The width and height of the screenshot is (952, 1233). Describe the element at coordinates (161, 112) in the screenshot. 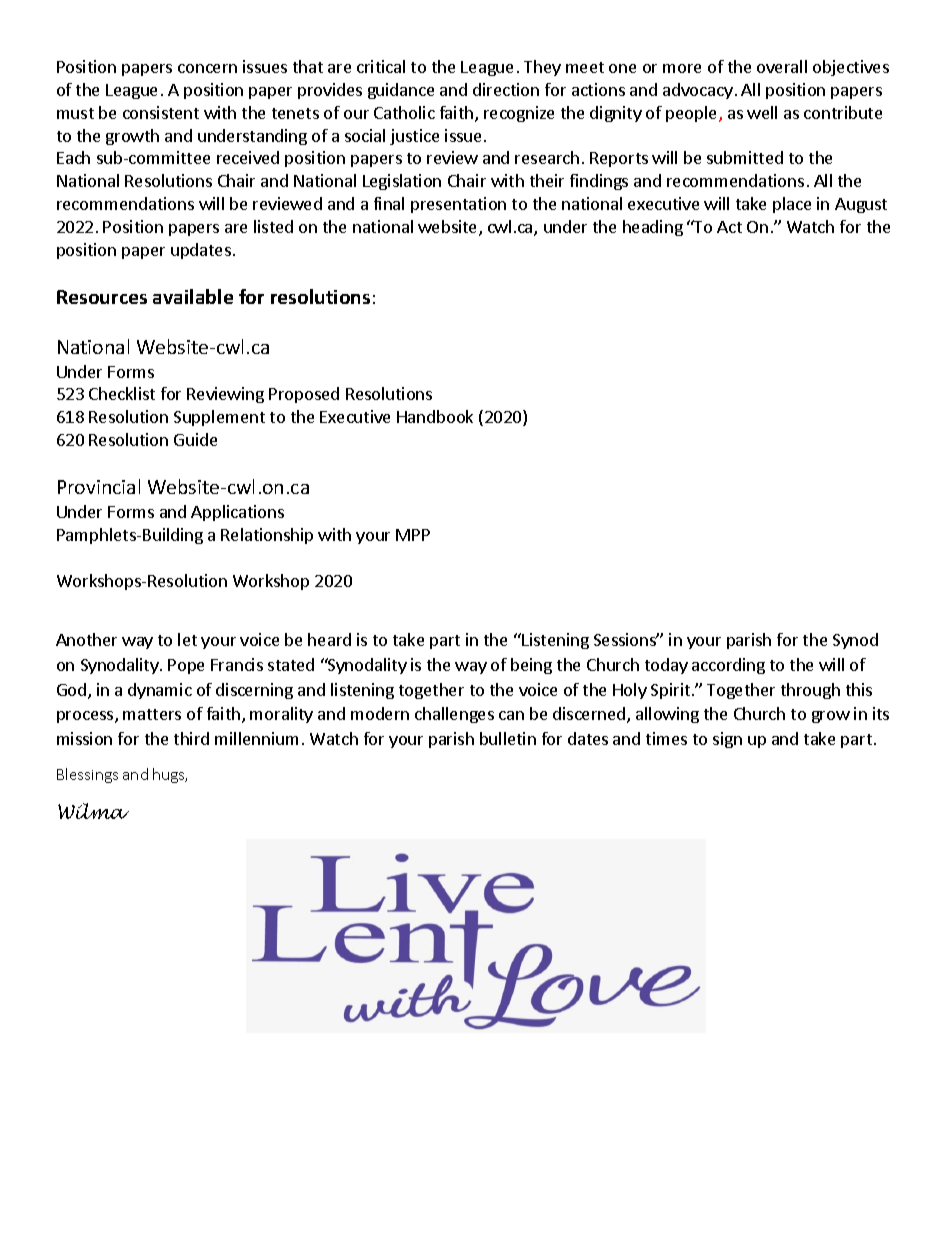

I see `consistent` at that location.
